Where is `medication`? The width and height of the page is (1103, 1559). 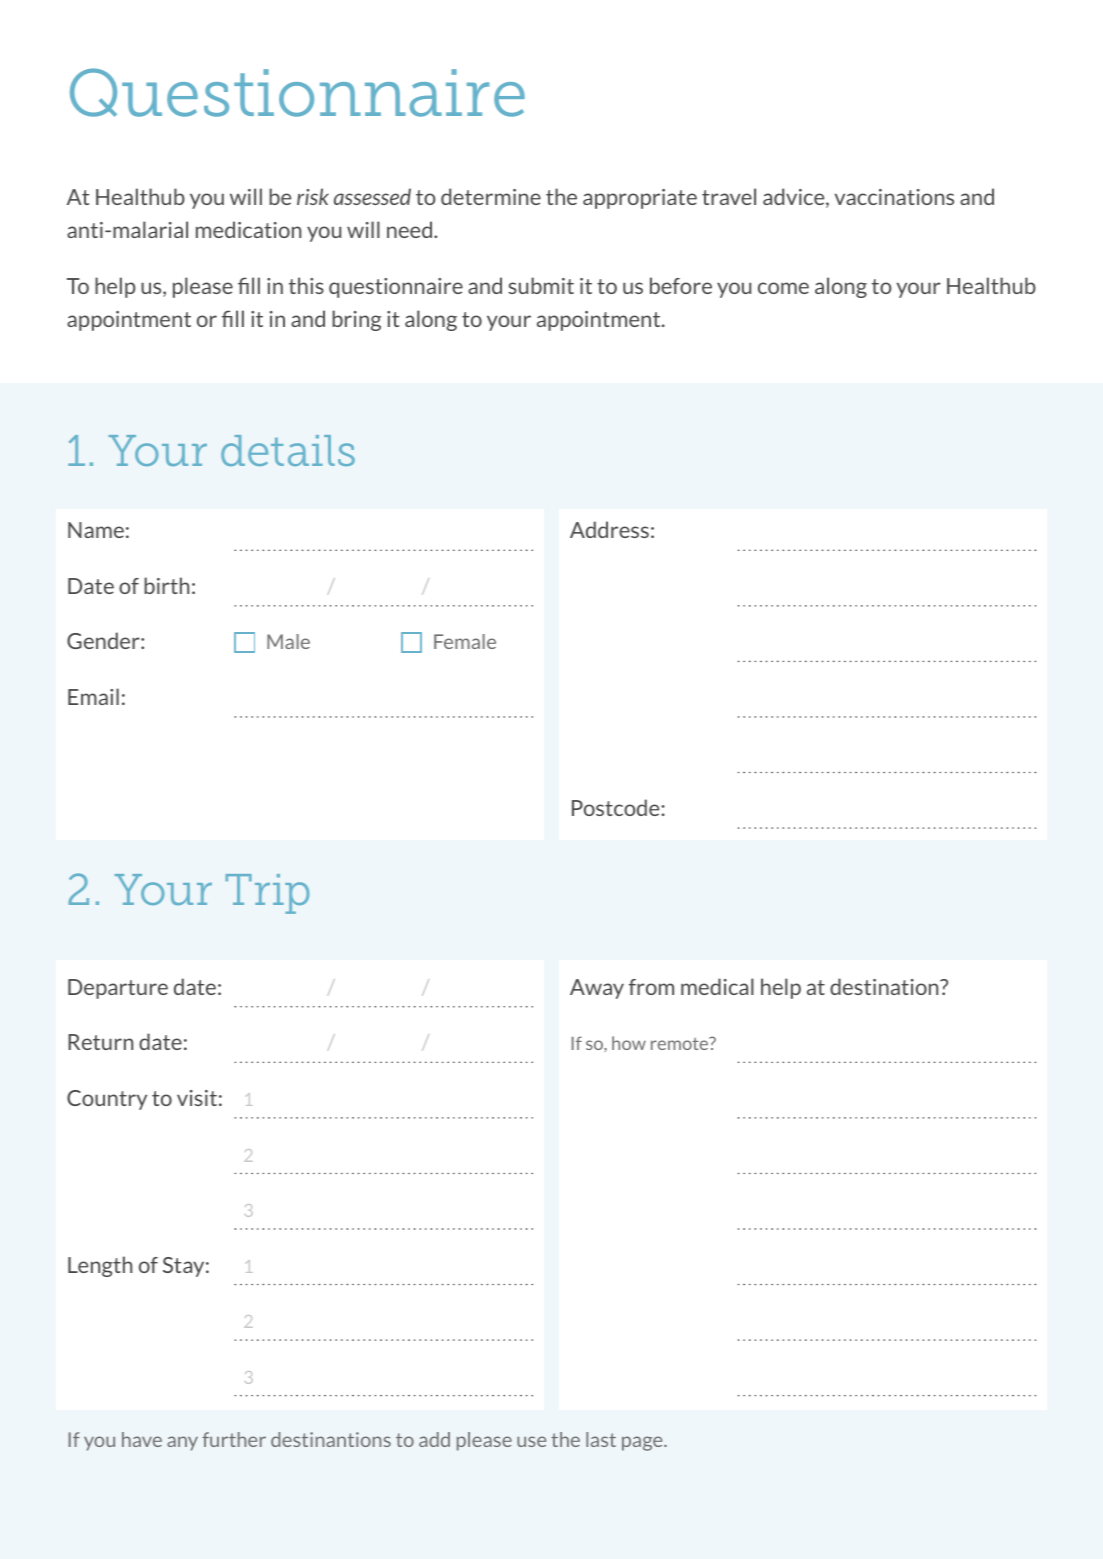
medication is located at coordinates (248, 229).
